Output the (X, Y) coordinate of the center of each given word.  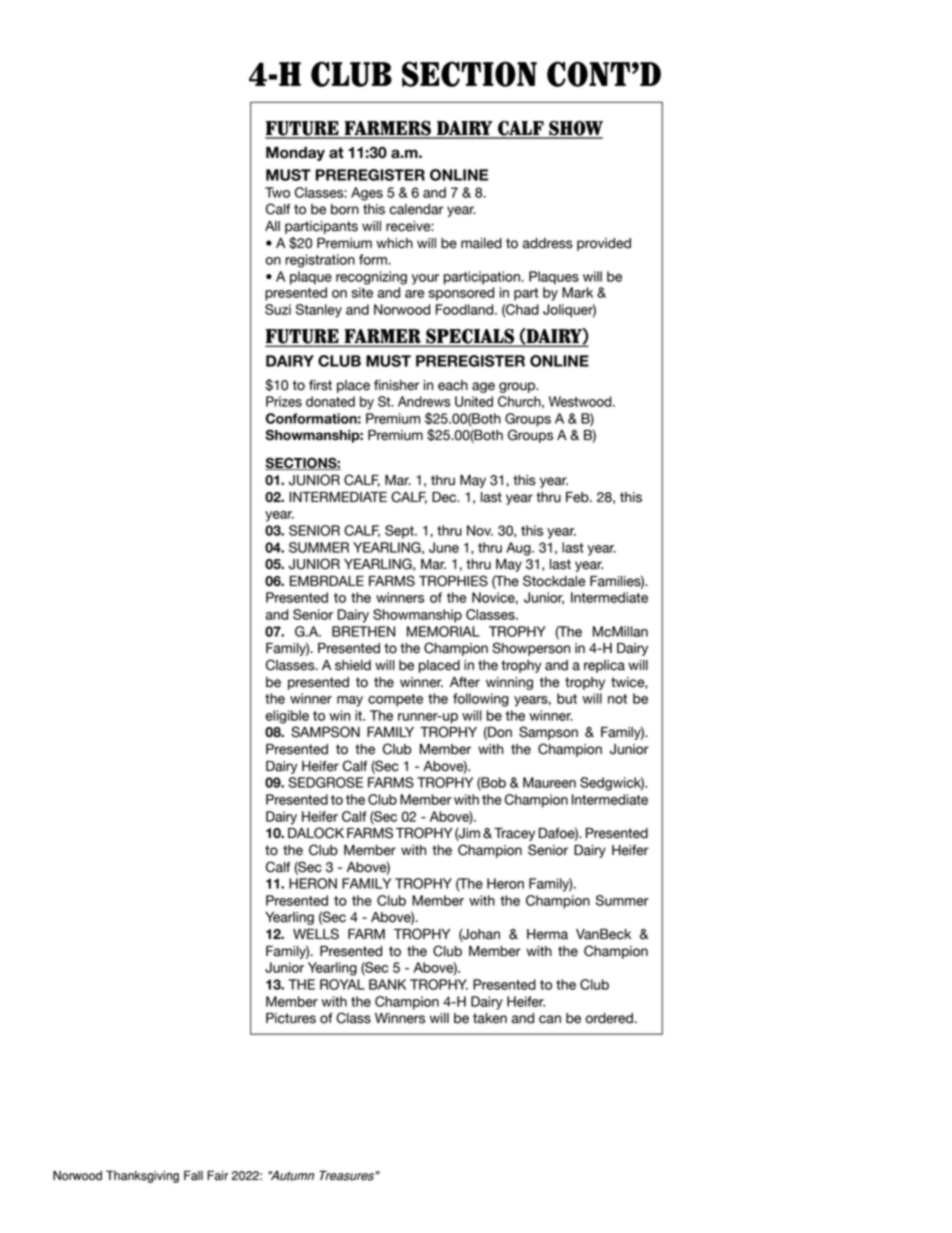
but (567, 698)
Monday (295, 154)
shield (353, 665)
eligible (287, 717)
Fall (193, 1175)
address (547, 243)
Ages (367, 194)
